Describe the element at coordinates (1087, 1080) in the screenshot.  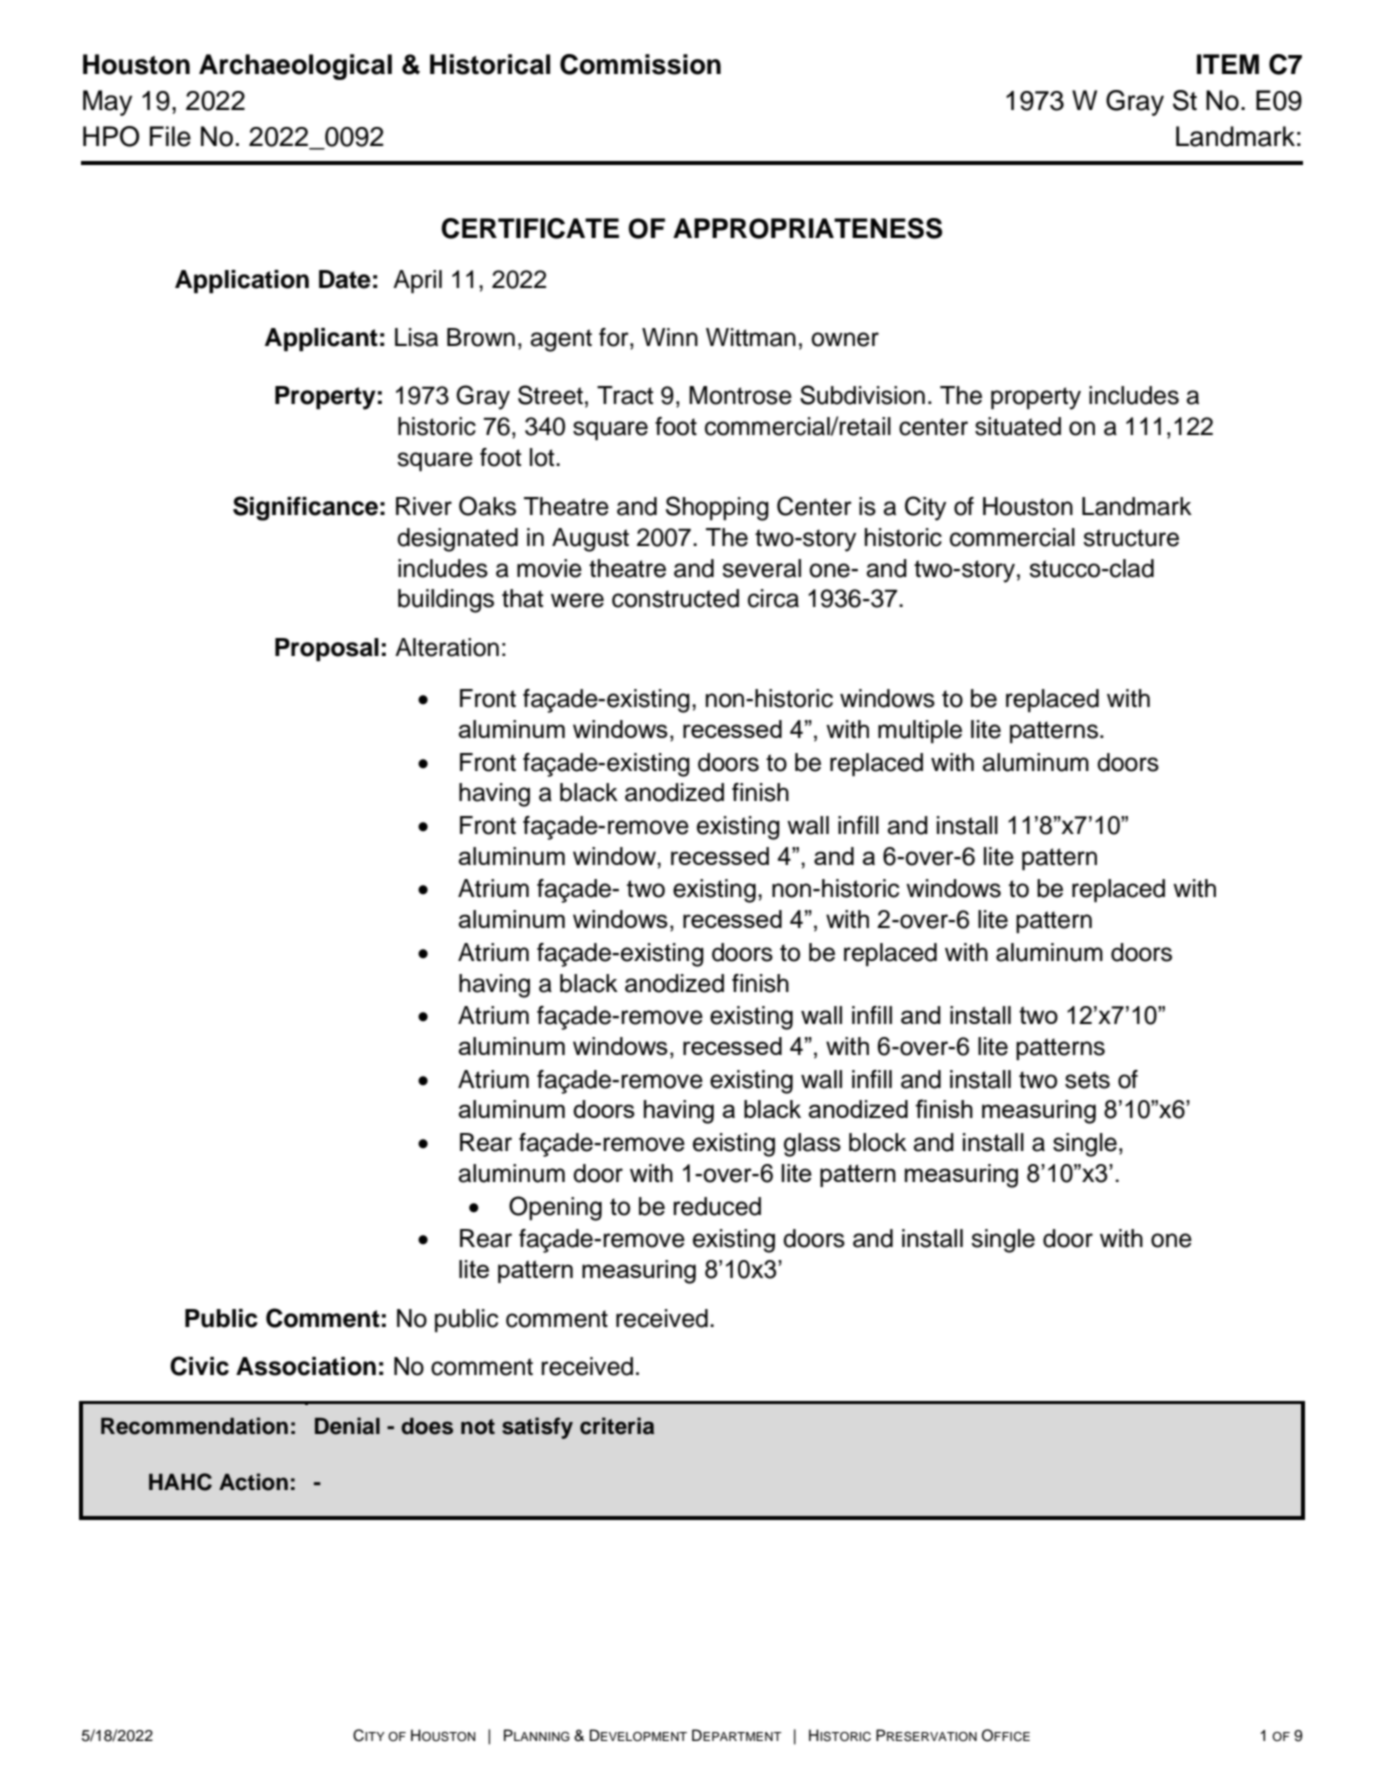
I see `sets` at that location.
